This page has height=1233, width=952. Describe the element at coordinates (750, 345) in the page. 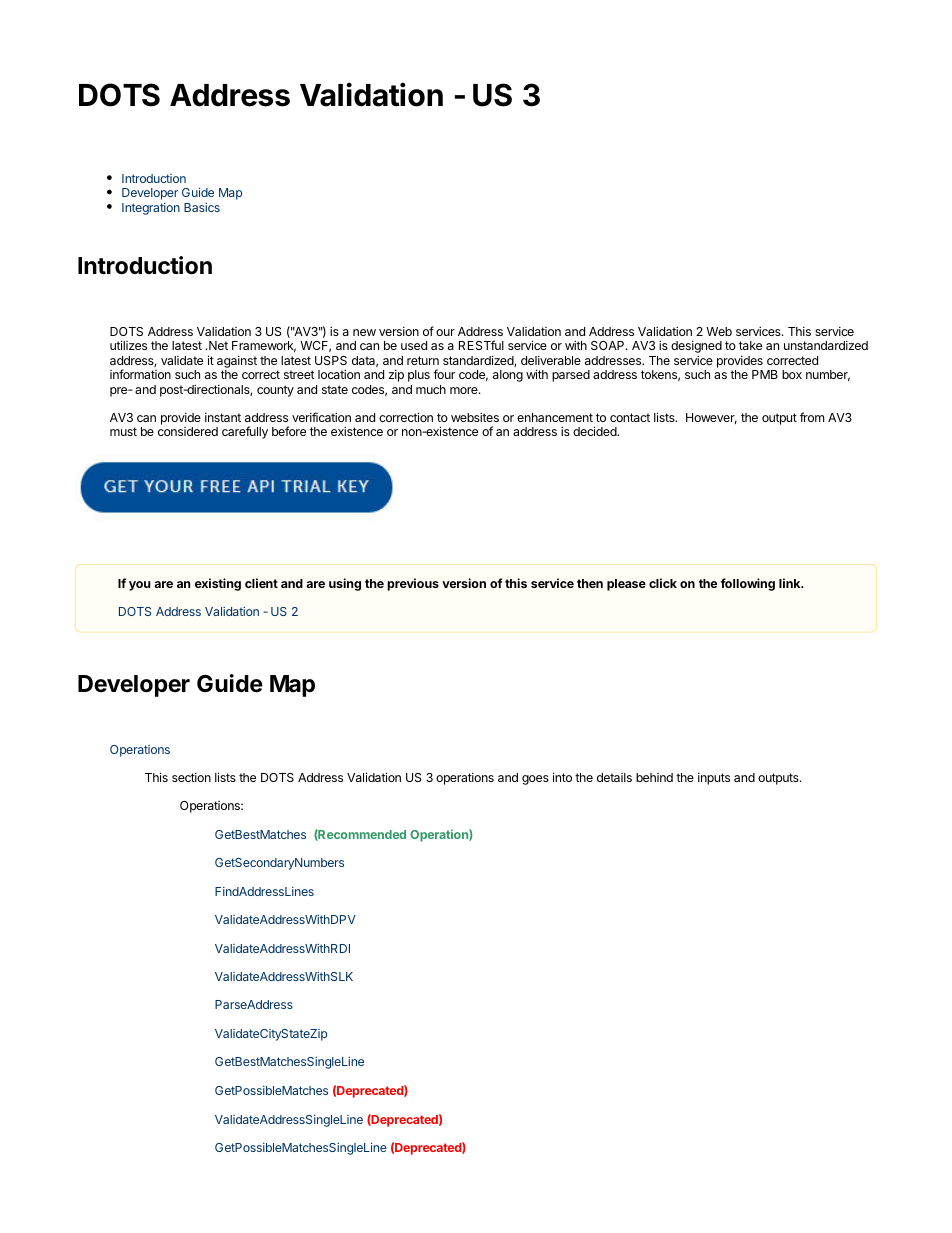

I see `take` at that location.
